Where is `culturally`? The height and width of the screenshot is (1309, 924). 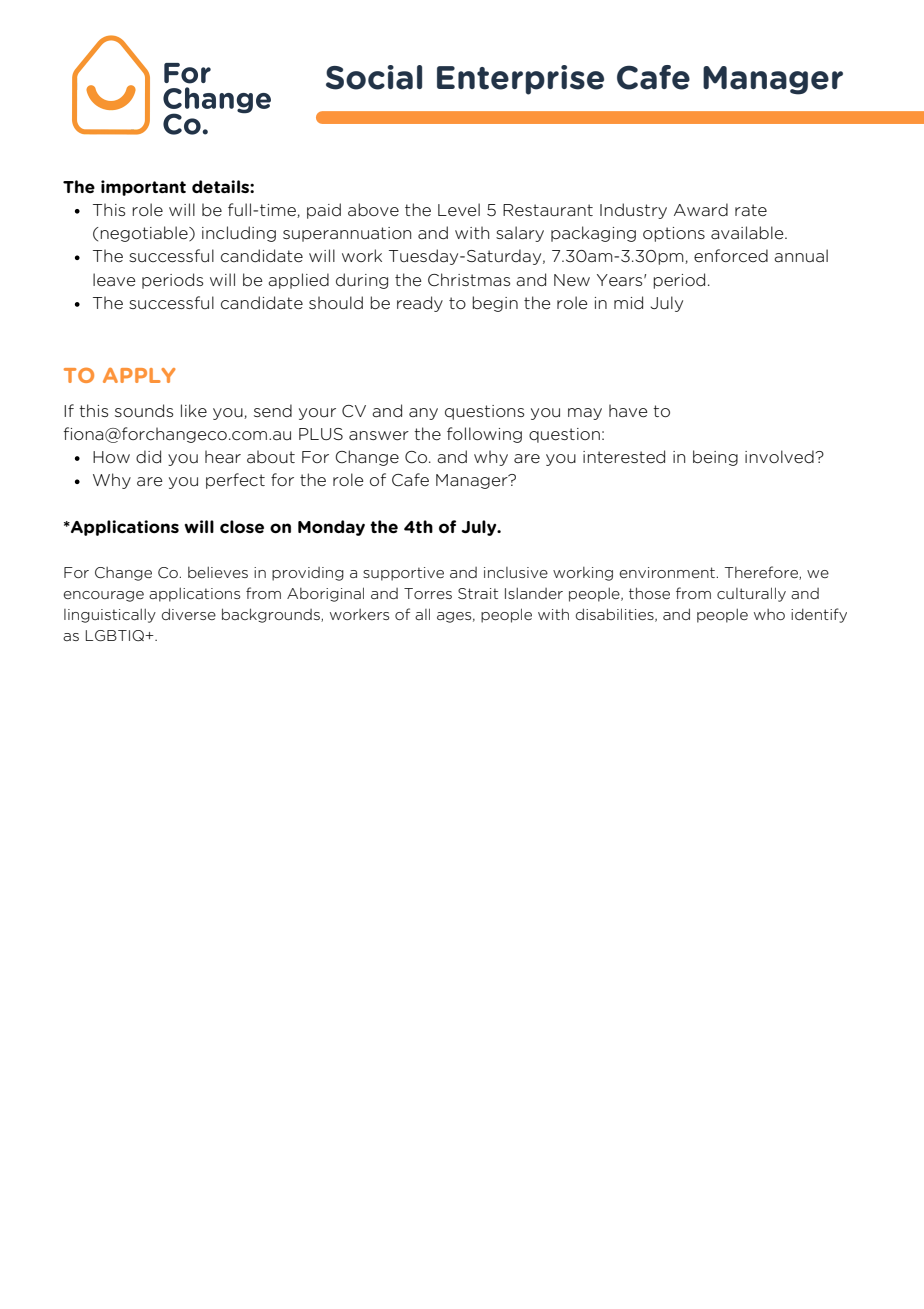
culturally is located at coordinates (751, 594).
